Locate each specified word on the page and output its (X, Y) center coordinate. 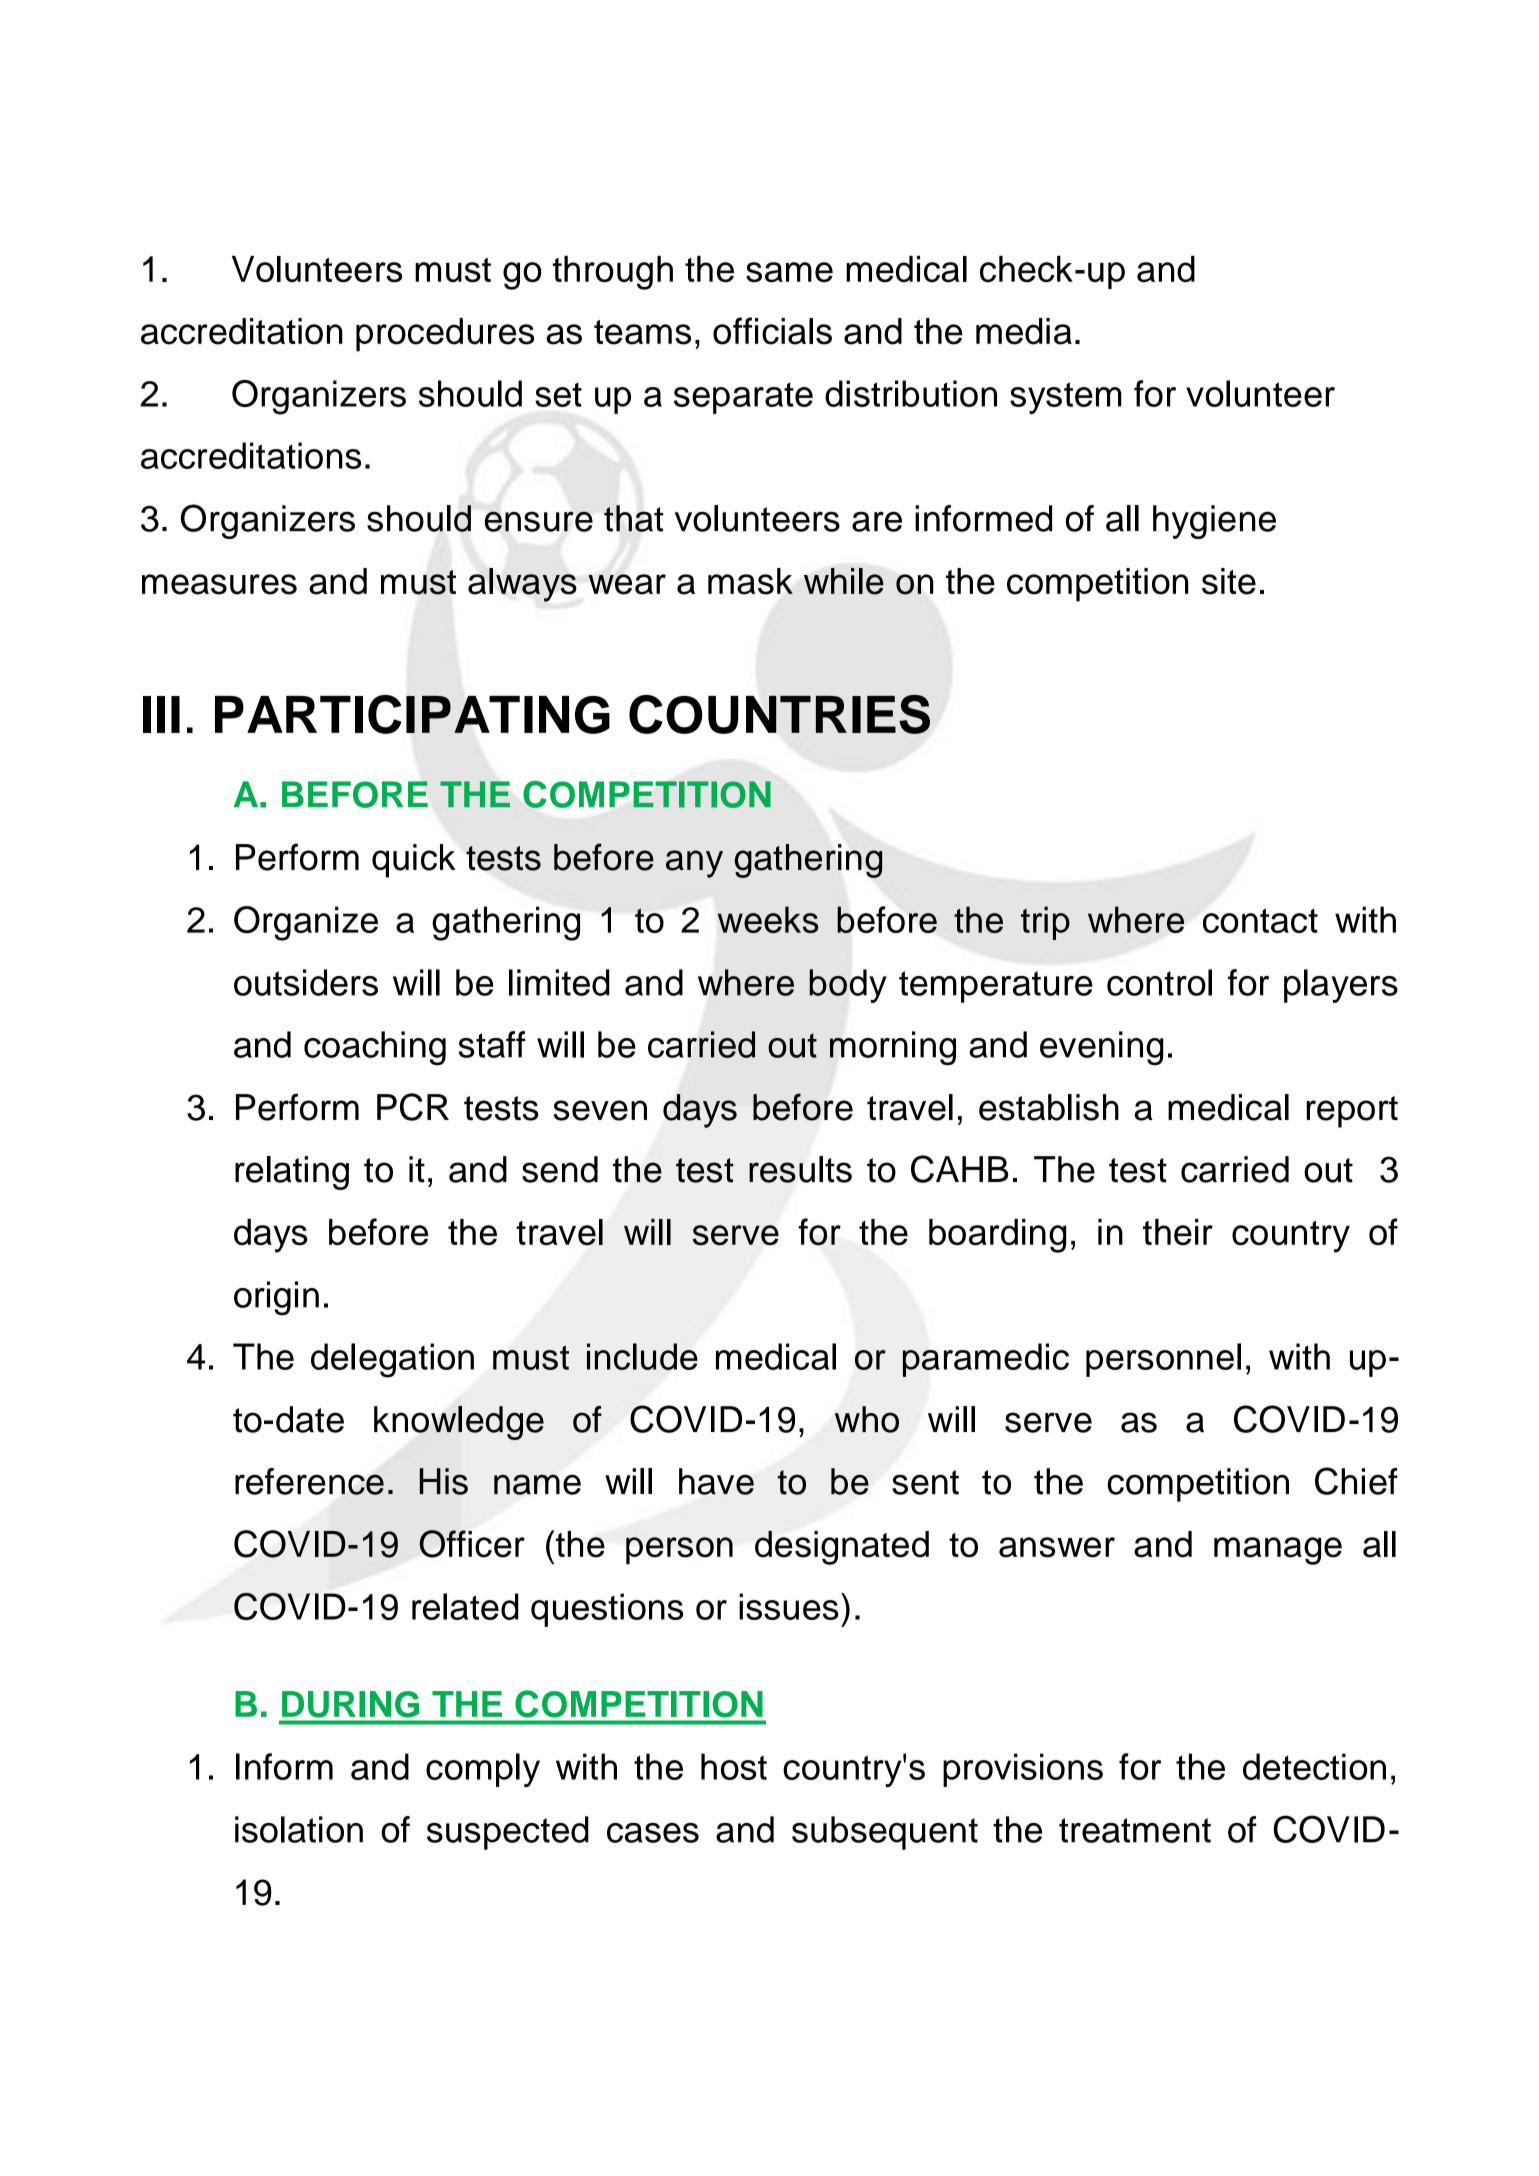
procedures (445, 335)
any (694, 864)
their (1178, 1232)
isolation (299, 1829)
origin (276, 1298)
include (642, 1356)
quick (414, 861)
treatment (1135, 1830)
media (1024, 331)
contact (1260, 920)
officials (772, 331)
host (734, 1766)
